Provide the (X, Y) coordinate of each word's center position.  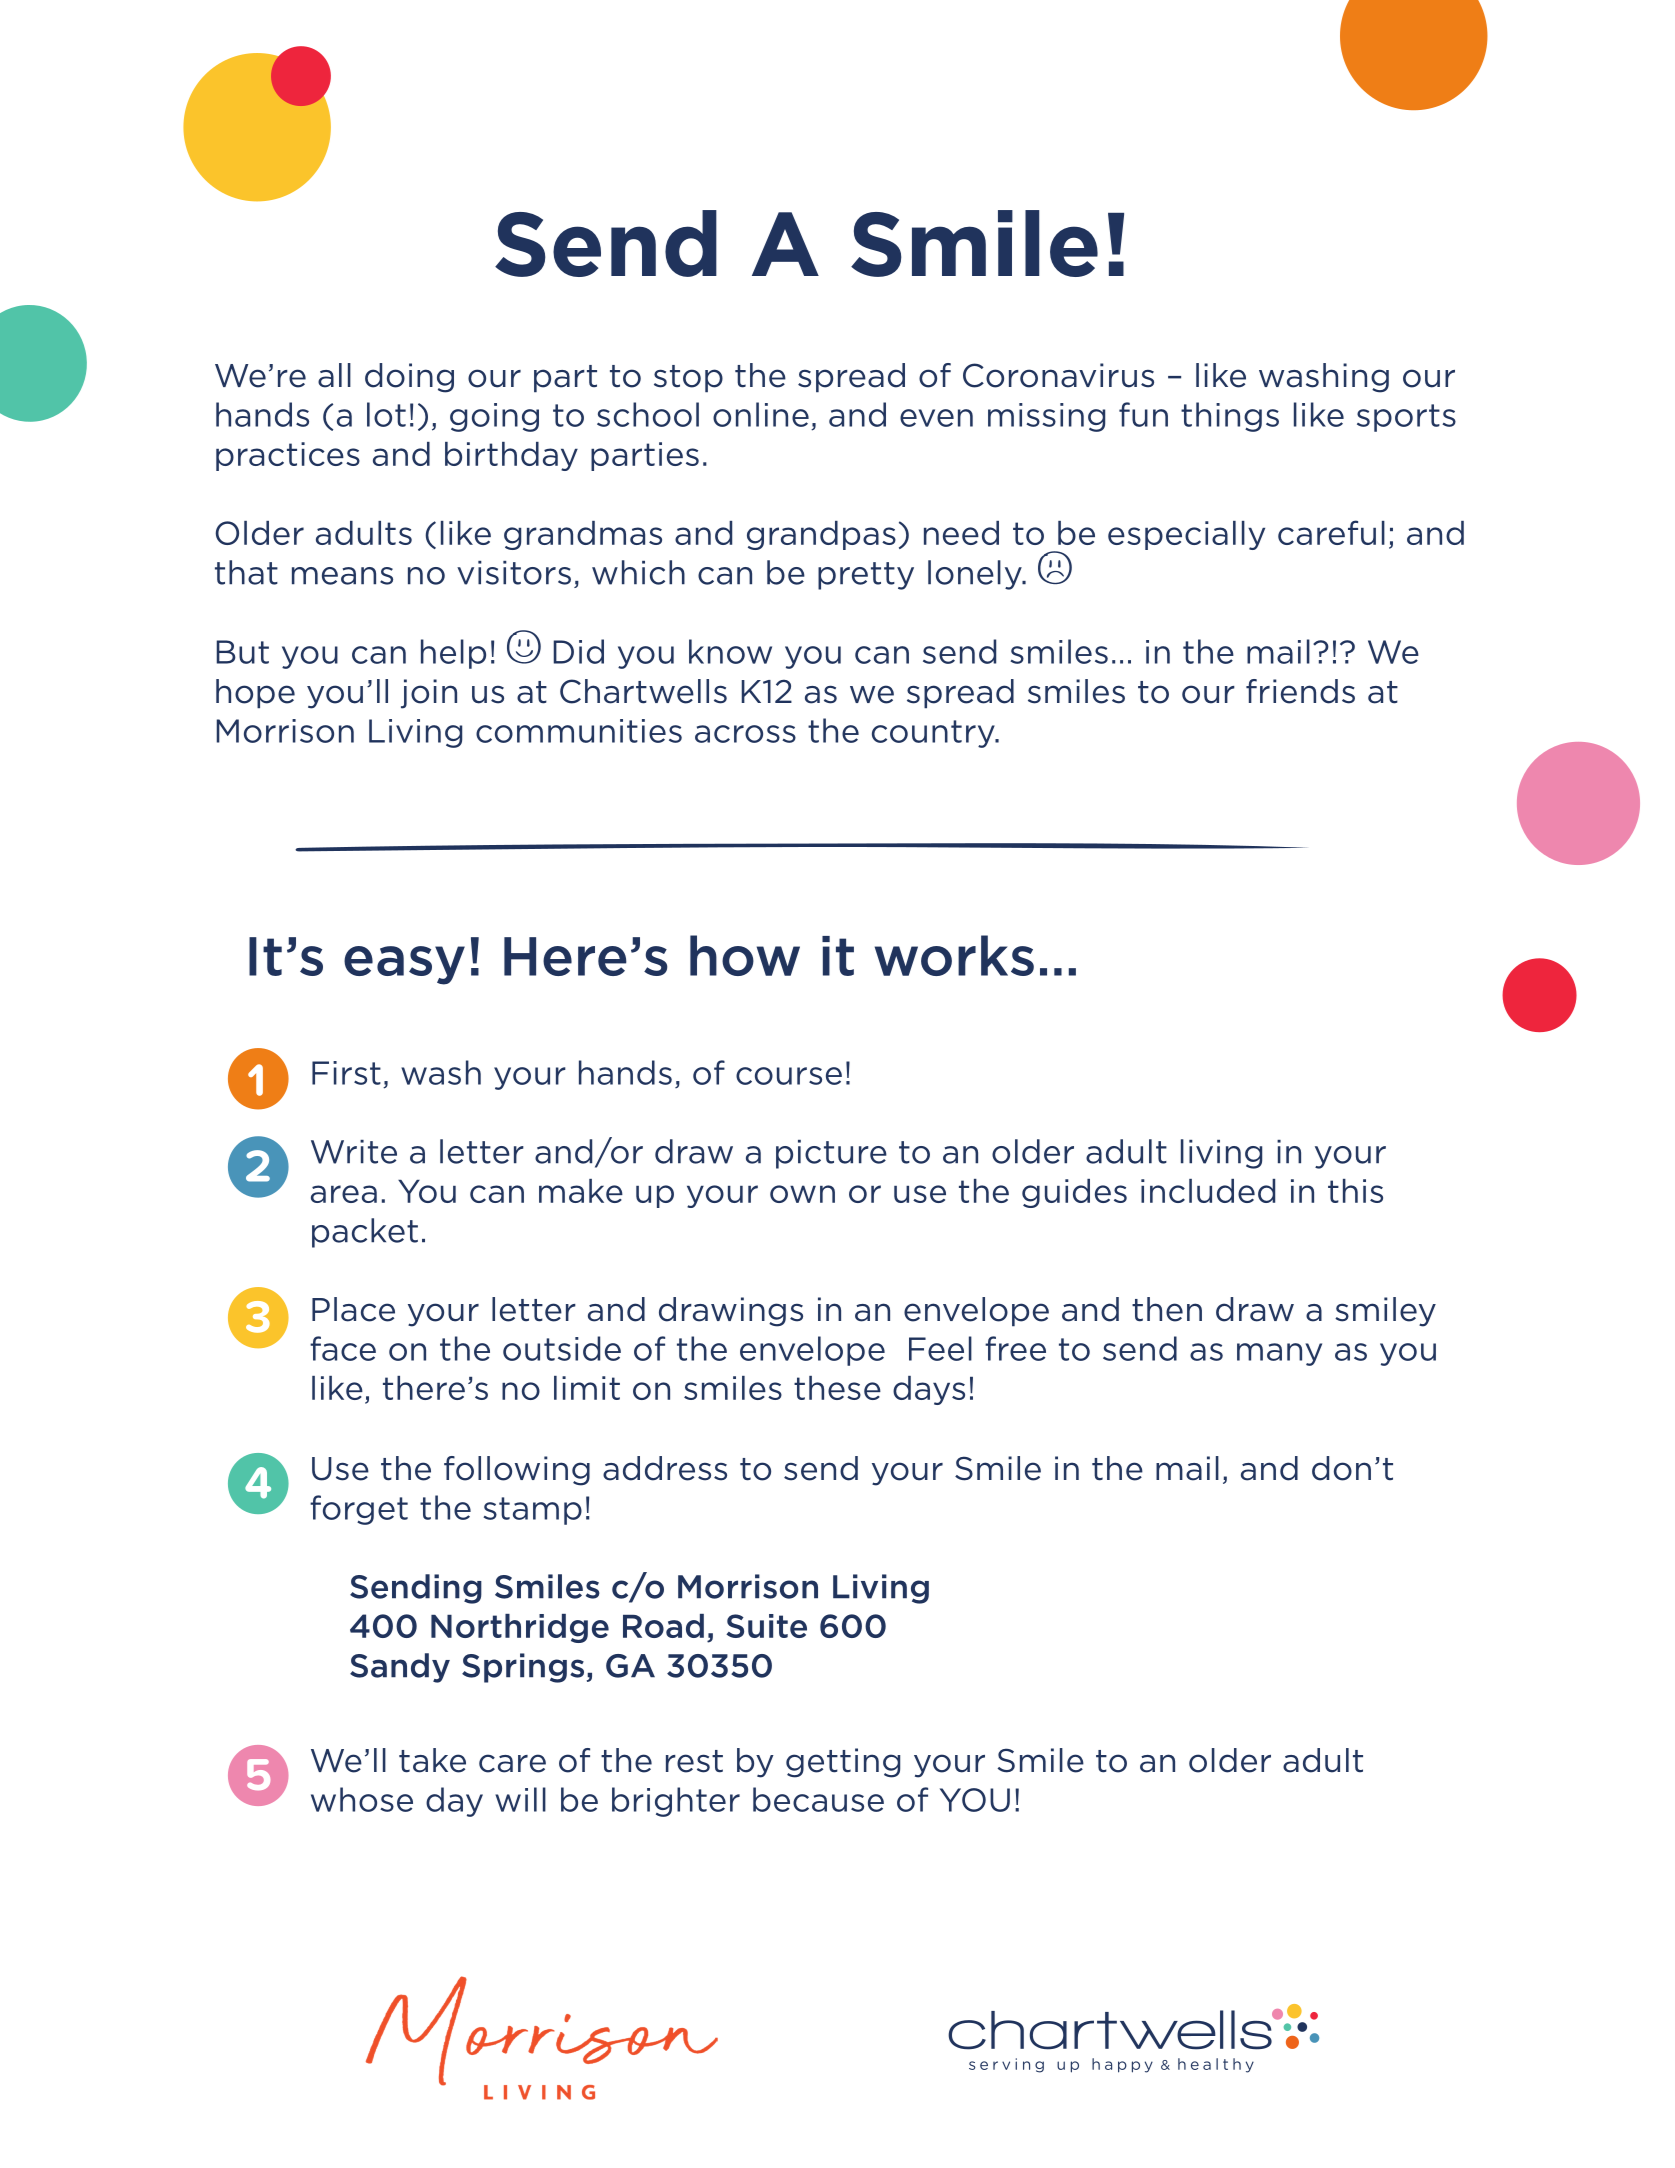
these (837, 1388)
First (346, 1073)
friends (1300, 691)
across (745, 734)
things (1230, 417)
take (432, 1760)
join (429, 694)
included (1208, 1191)
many (1279, 1354)
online (761, 414)
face (343, 1348)
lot (386, 414)
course (789, 1076)
